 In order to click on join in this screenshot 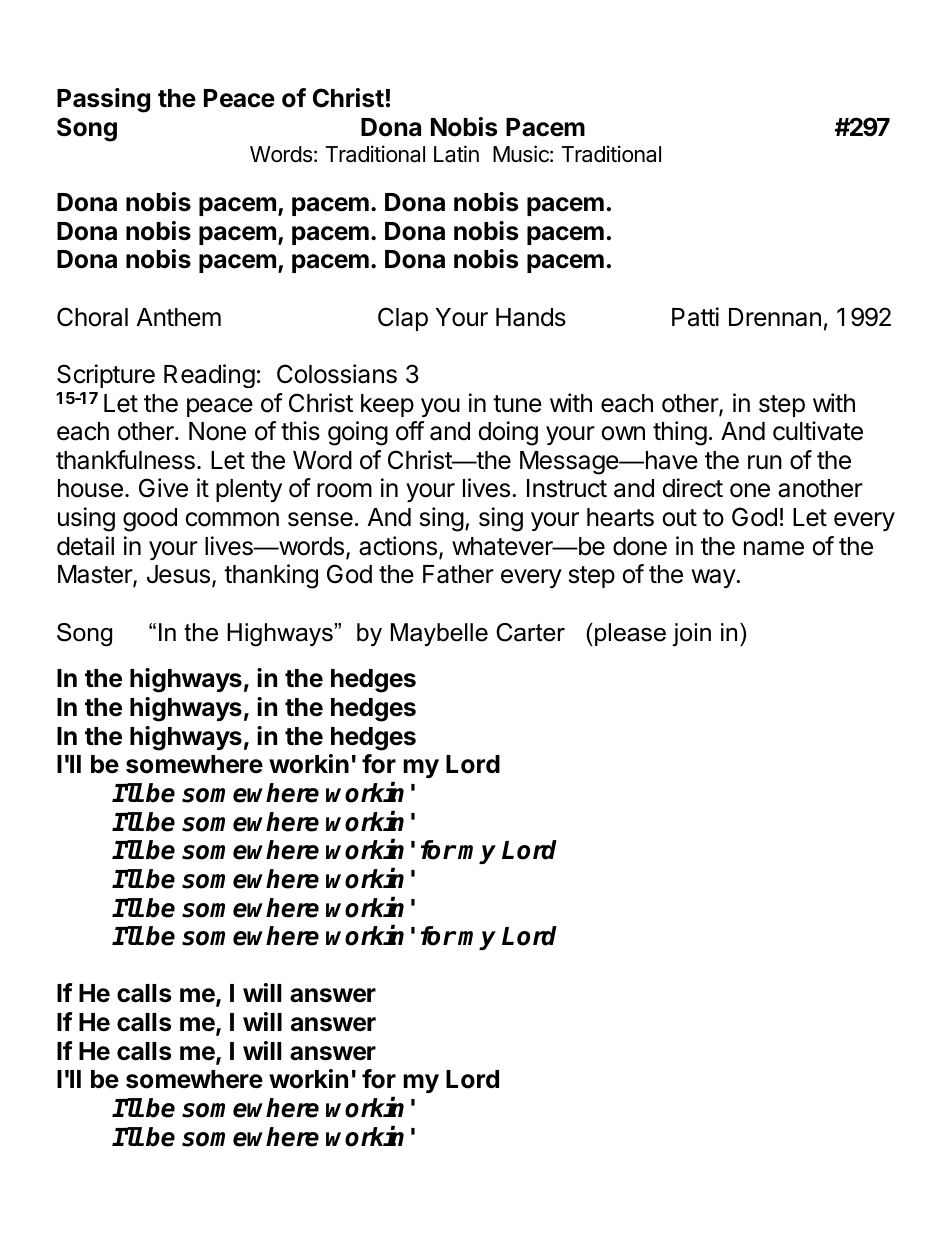, I will do `click(691, 635)`.
